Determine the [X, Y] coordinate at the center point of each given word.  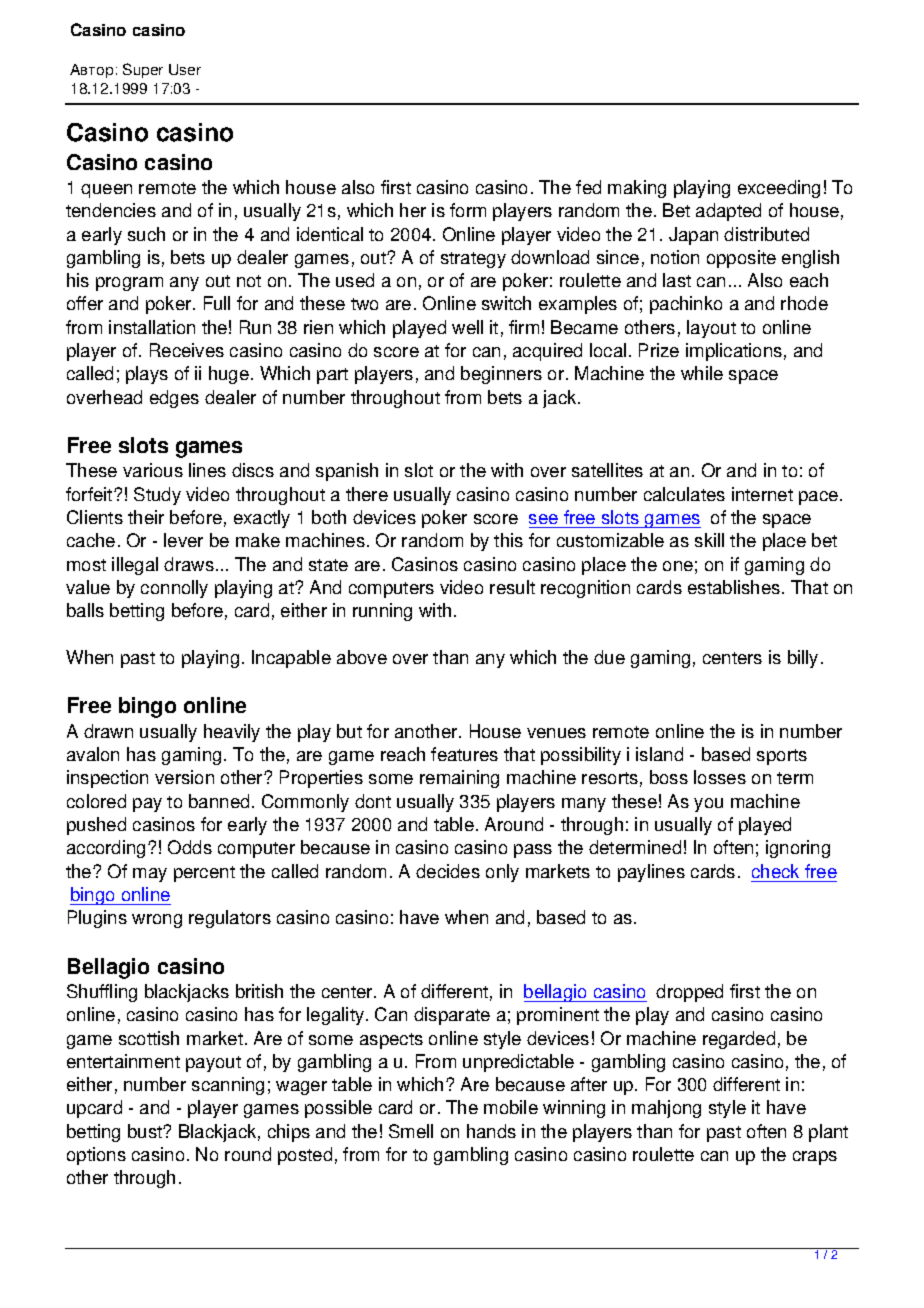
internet [762, 494]
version [184, 777]
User [185, 69]
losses [720, 777]
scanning [228, 1086]
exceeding [779, 189]
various [153, 470]
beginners [501, 375]
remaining [459, 779]
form [468, 210]
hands [491, 1131]
